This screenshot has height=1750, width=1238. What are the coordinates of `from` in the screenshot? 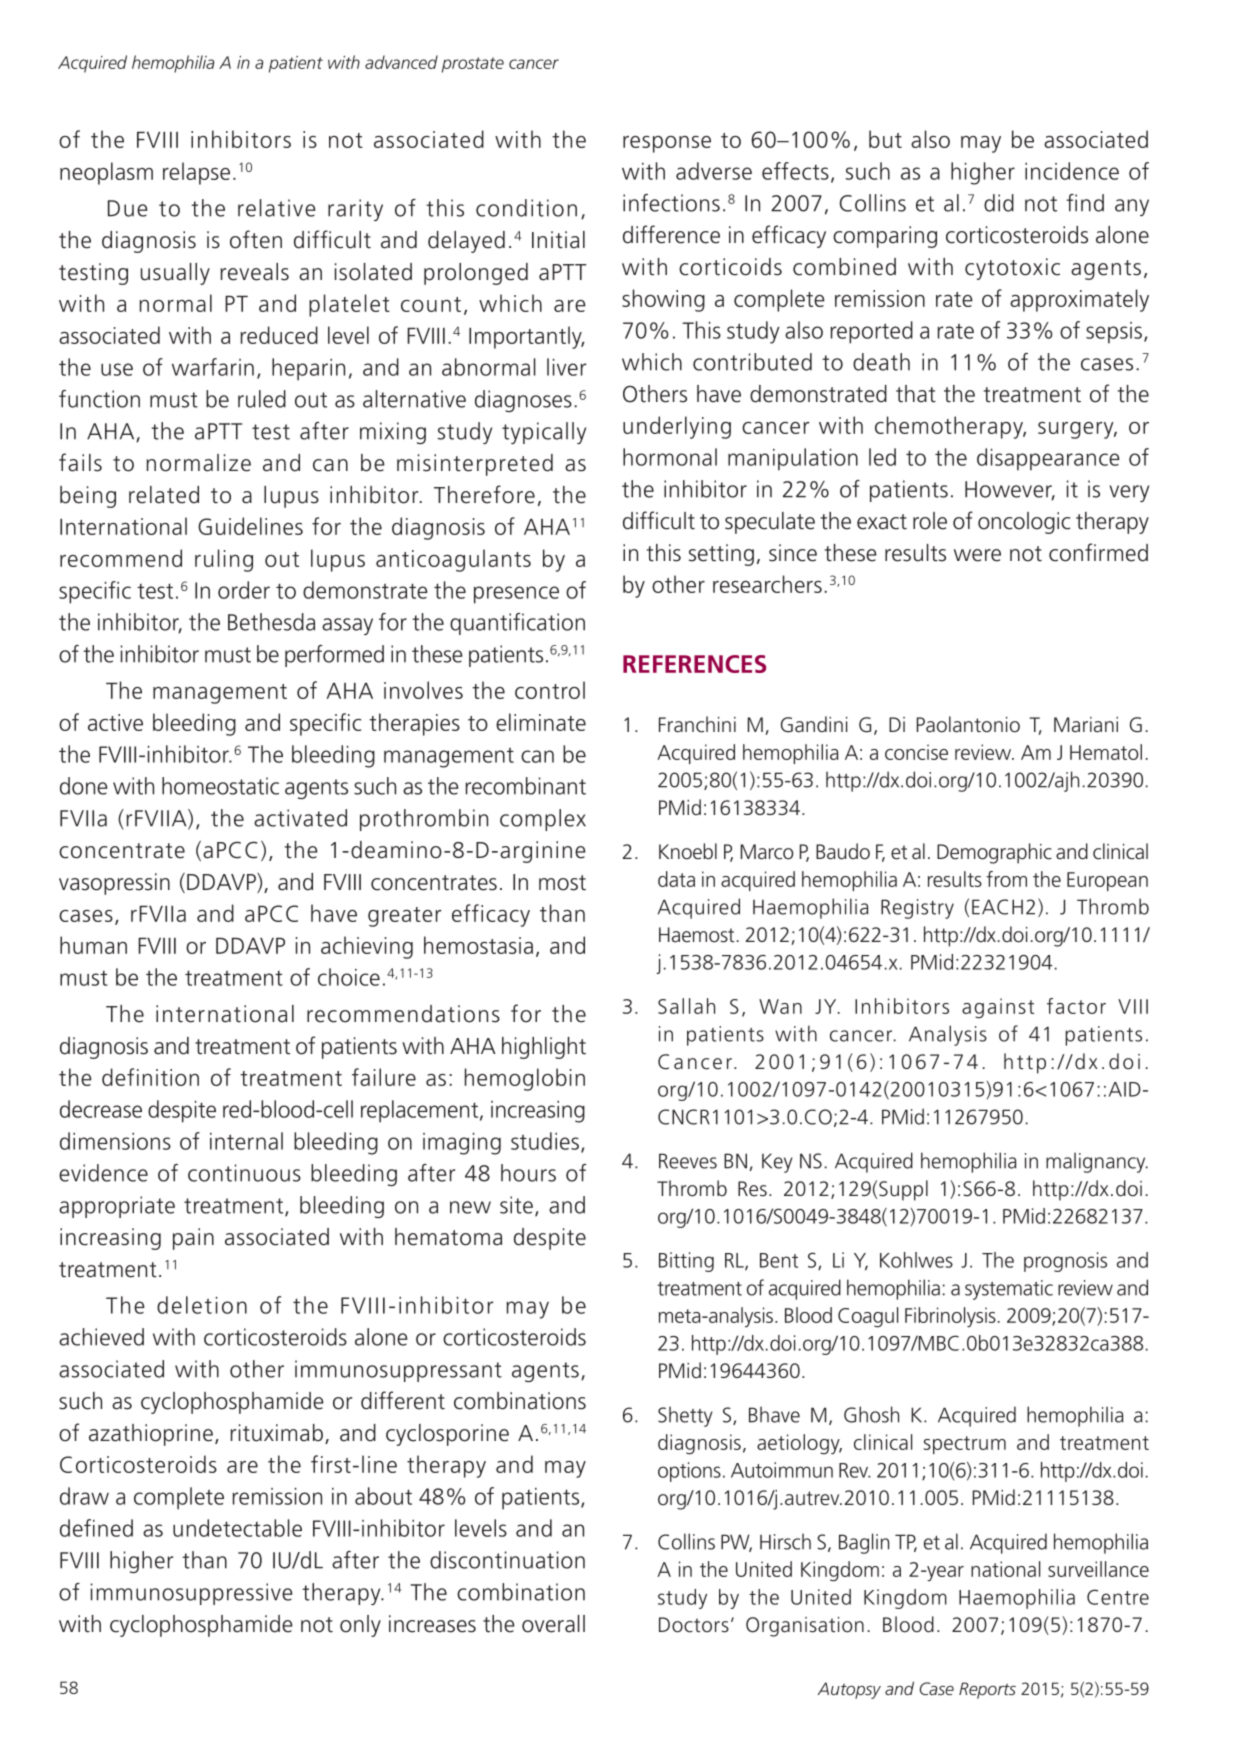 It's located at (1006, 879).
